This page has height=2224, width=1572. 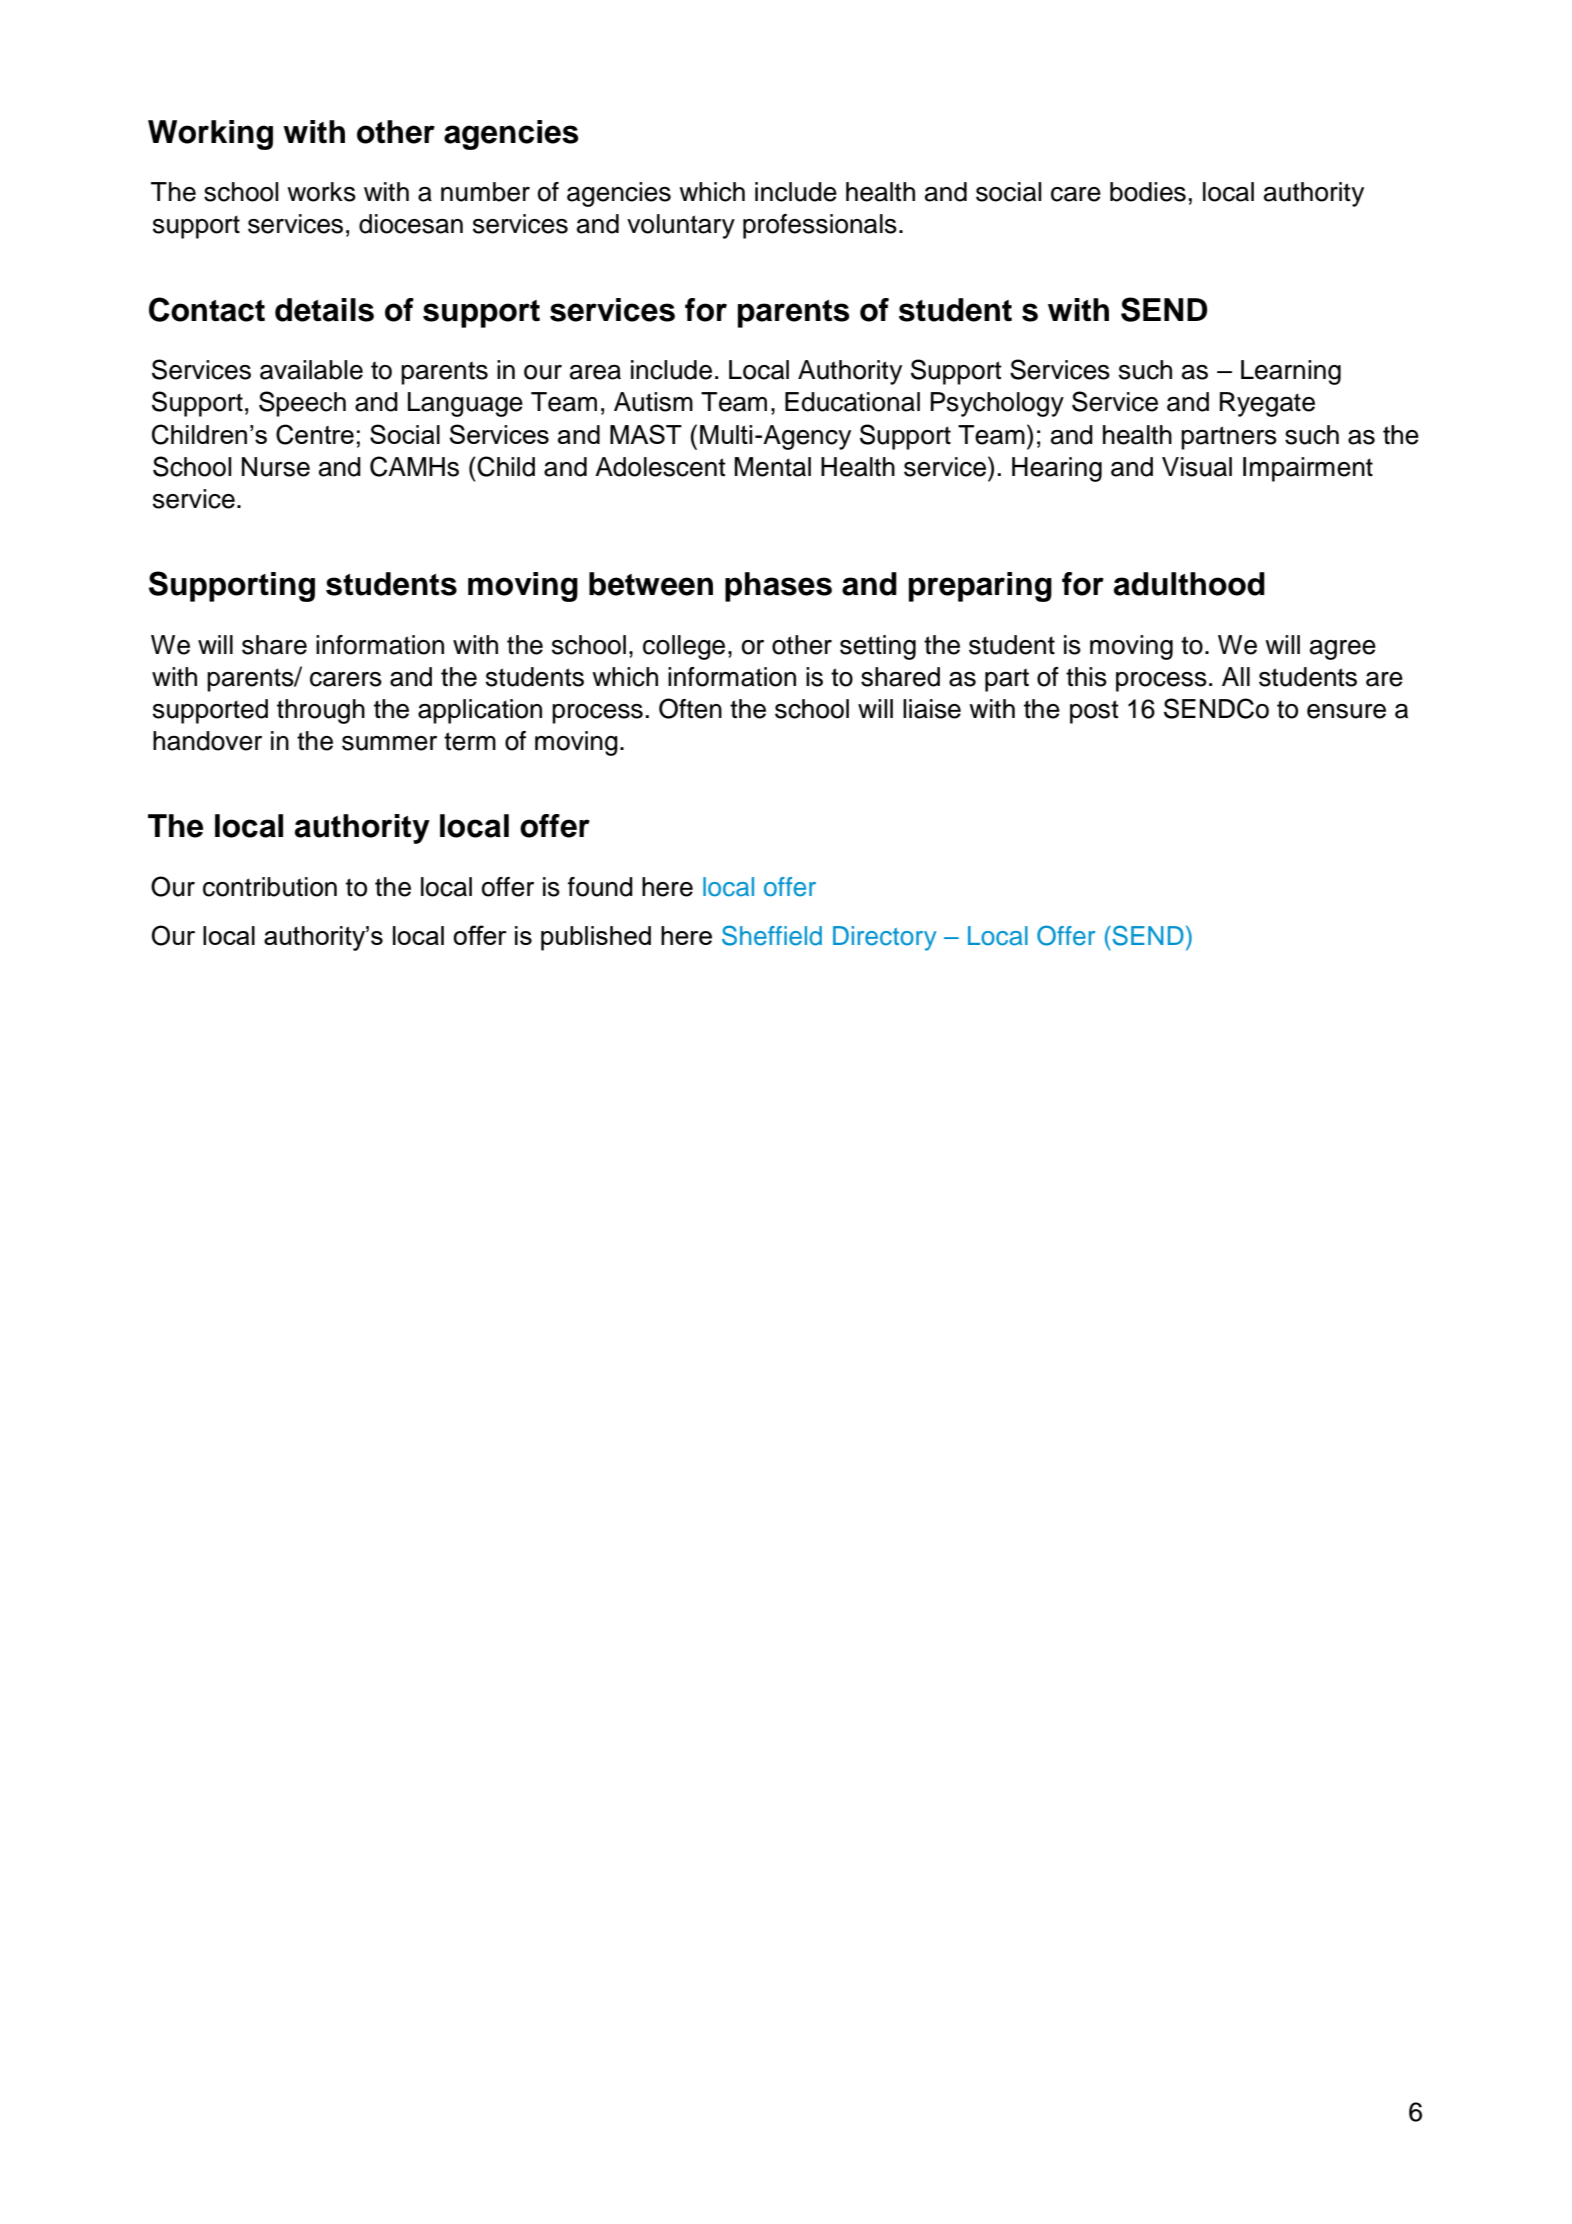 What do you see at coordinates (820, 226) in the page?
I see `professionals` at bounding box center [820, 226].
